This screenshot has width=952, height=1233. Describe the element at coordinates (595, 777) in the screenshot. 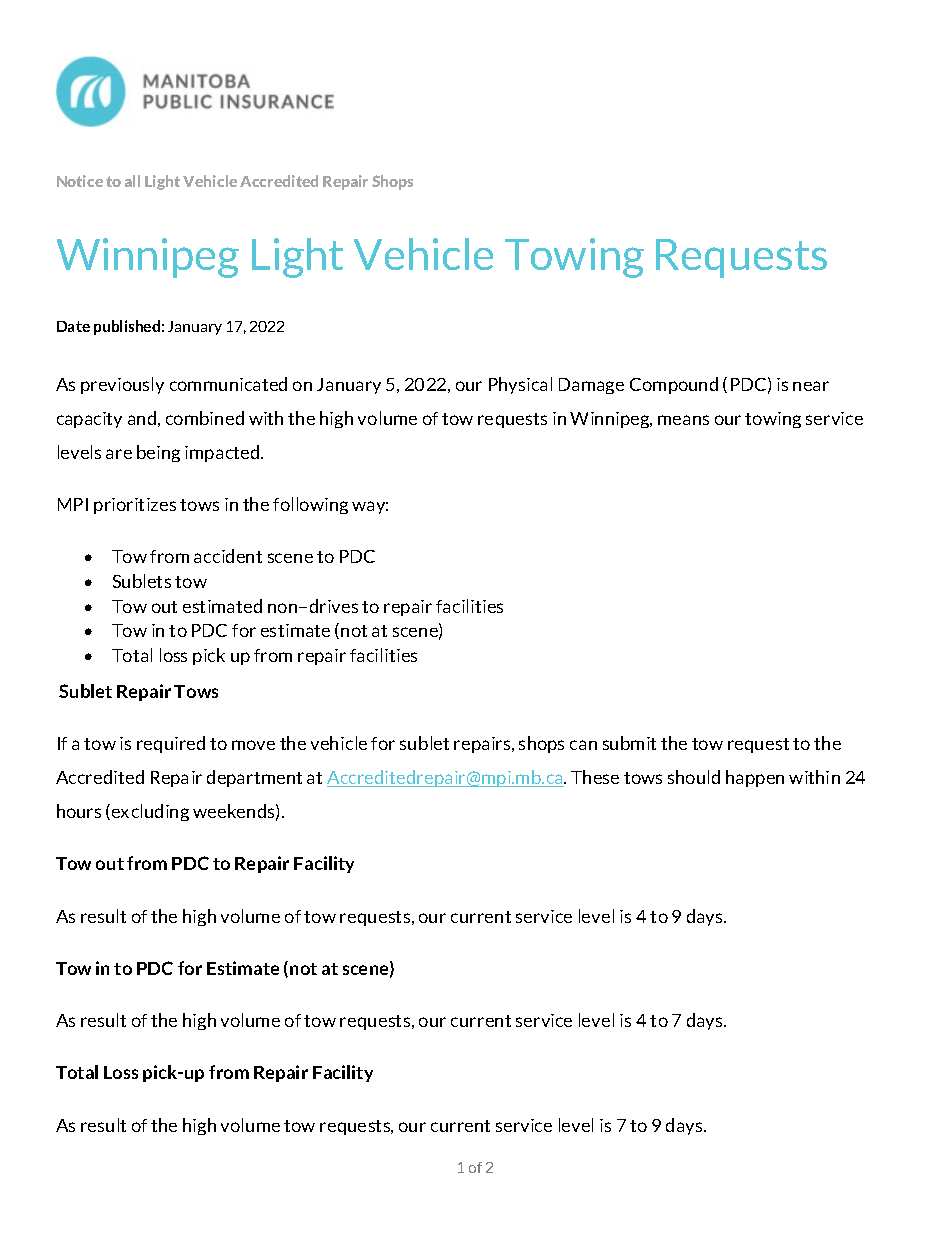

I see `These` at that location.
